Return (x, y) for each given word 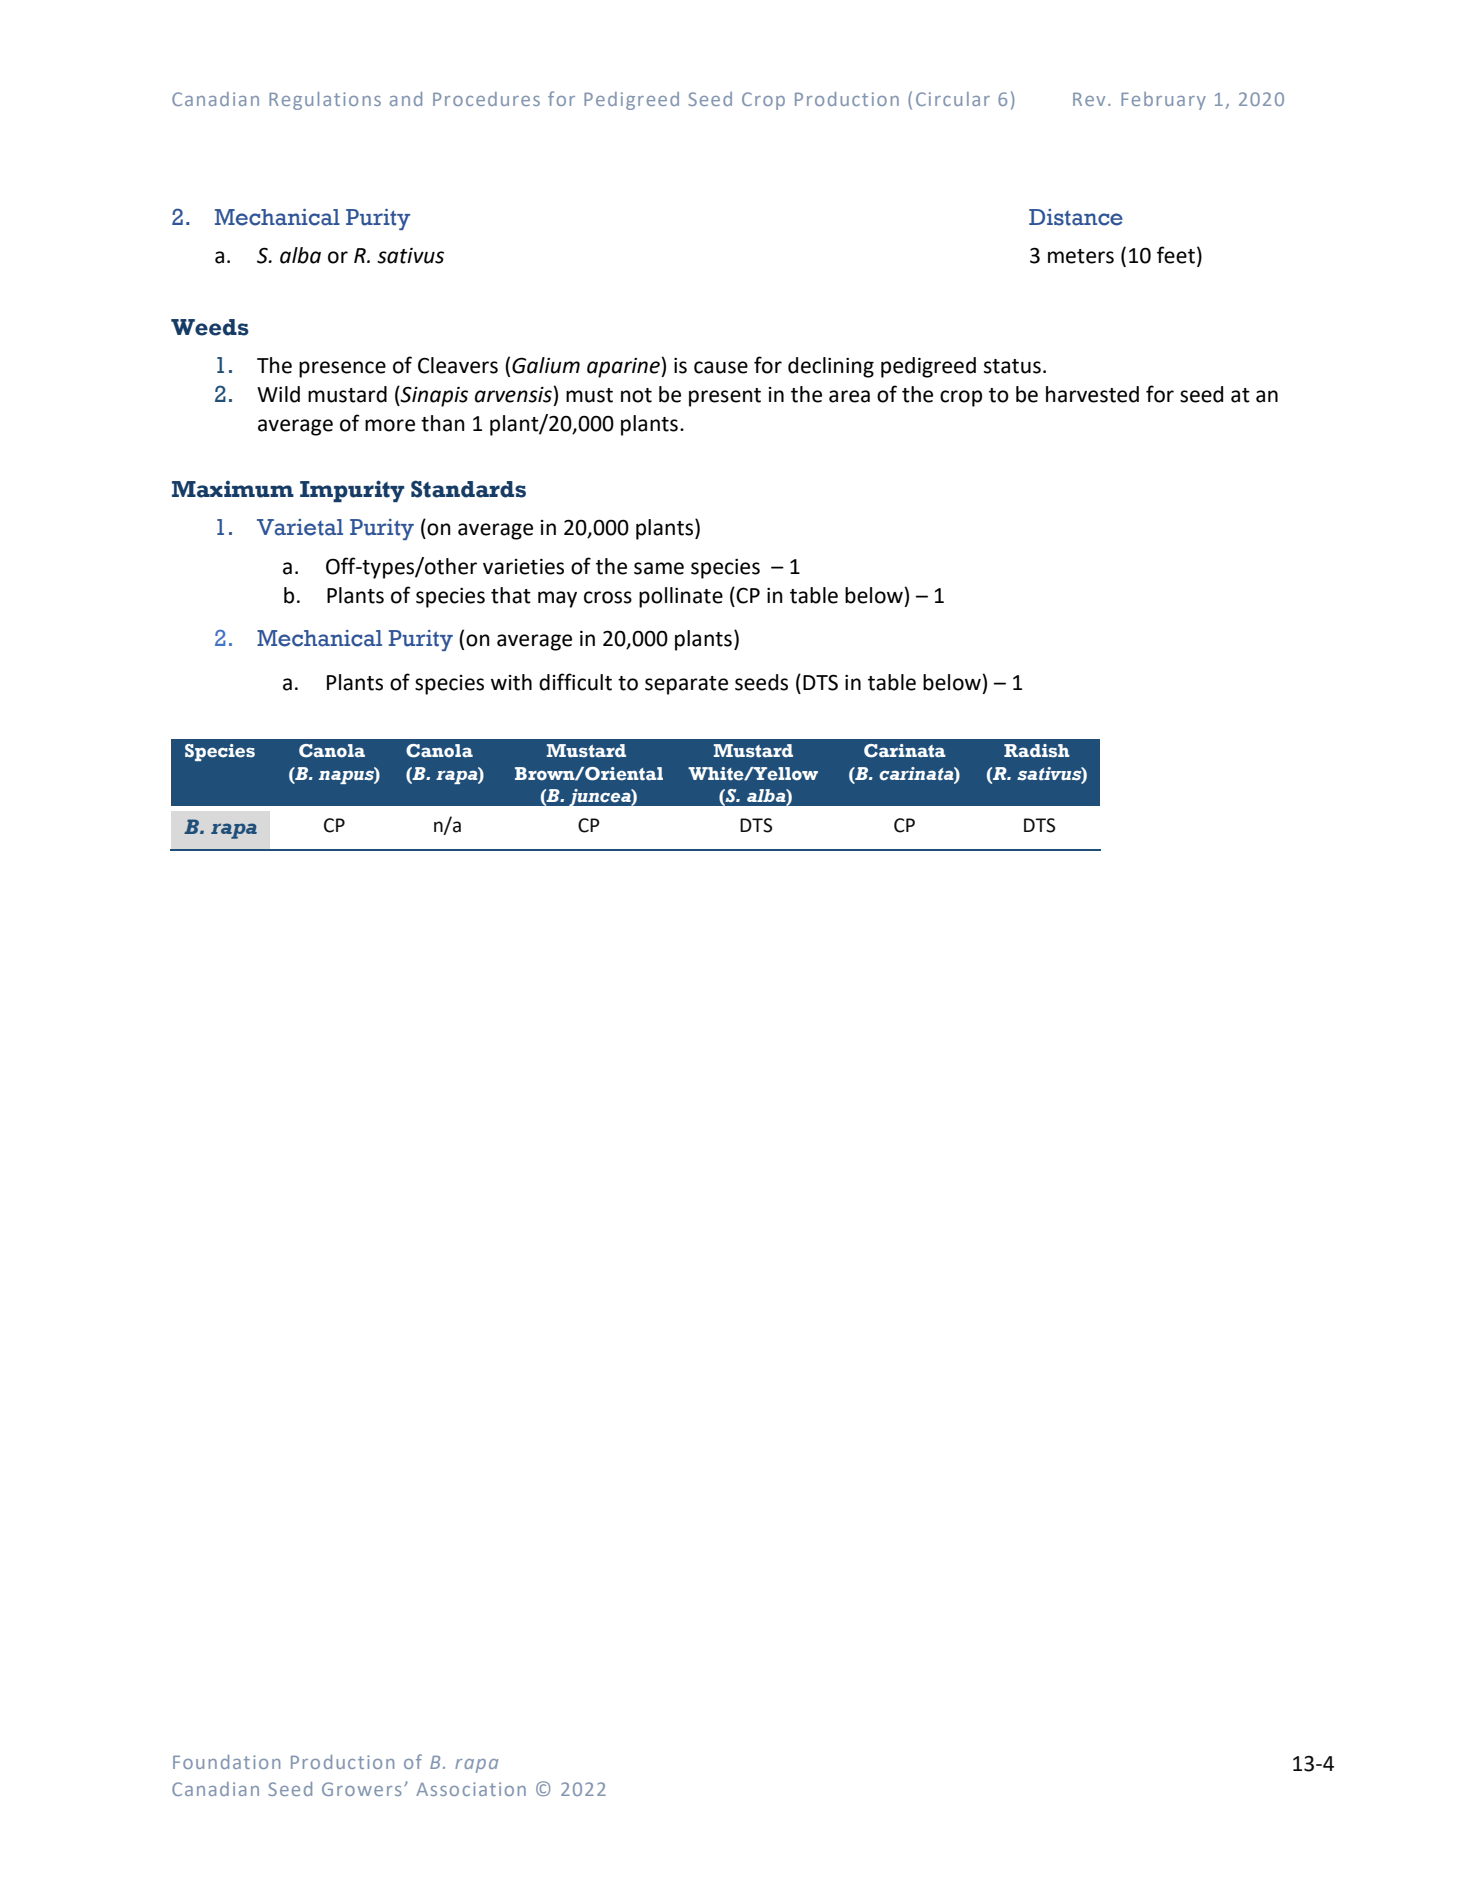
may (557, 599)
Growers (362, 1789)
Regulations (325, 101)
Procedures (486, 99)
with (511, 682)
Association (471, 1789)
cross (608, 597)
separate (686, 685)
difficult (575, 682)
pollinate (681, 597)
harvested (1092, 394)
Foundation (226, 1762)
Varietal (300, 527)
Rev (1089, 99)
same (659, 568)
